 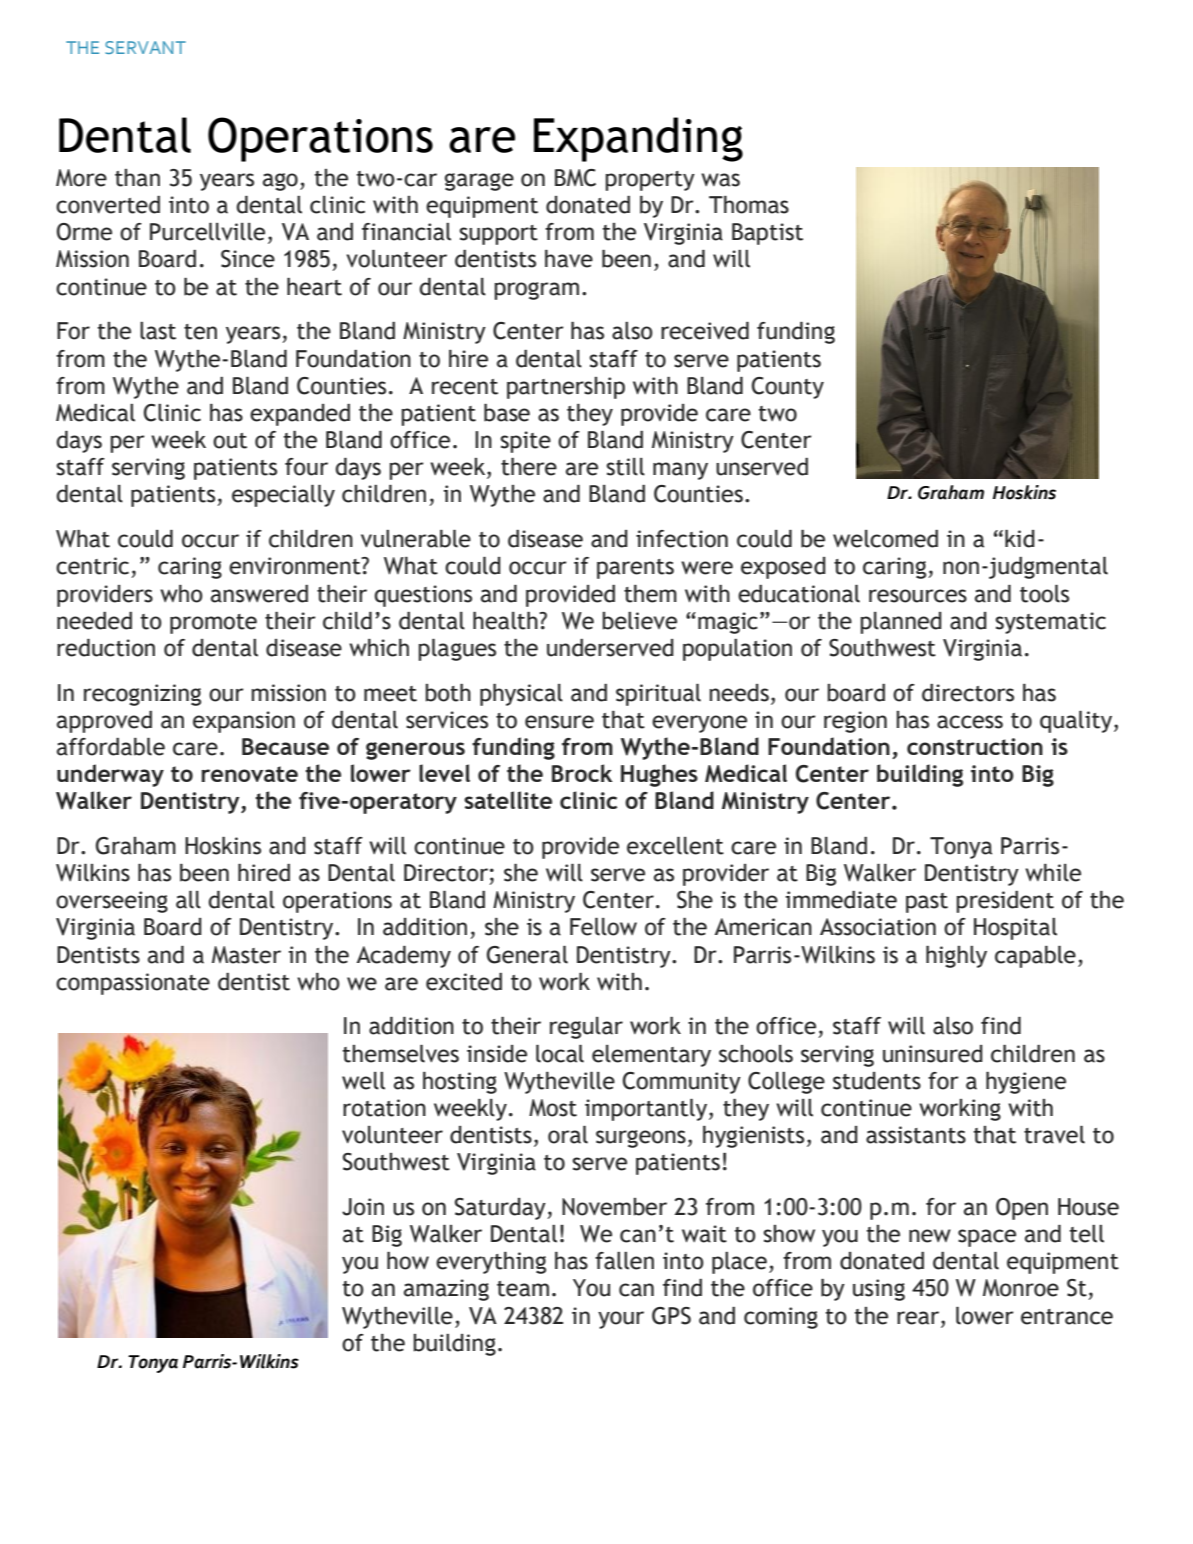 What do you see at coordinates (363, 1207) in the document?
I see `Join` at bounding box center [363, 1207].
